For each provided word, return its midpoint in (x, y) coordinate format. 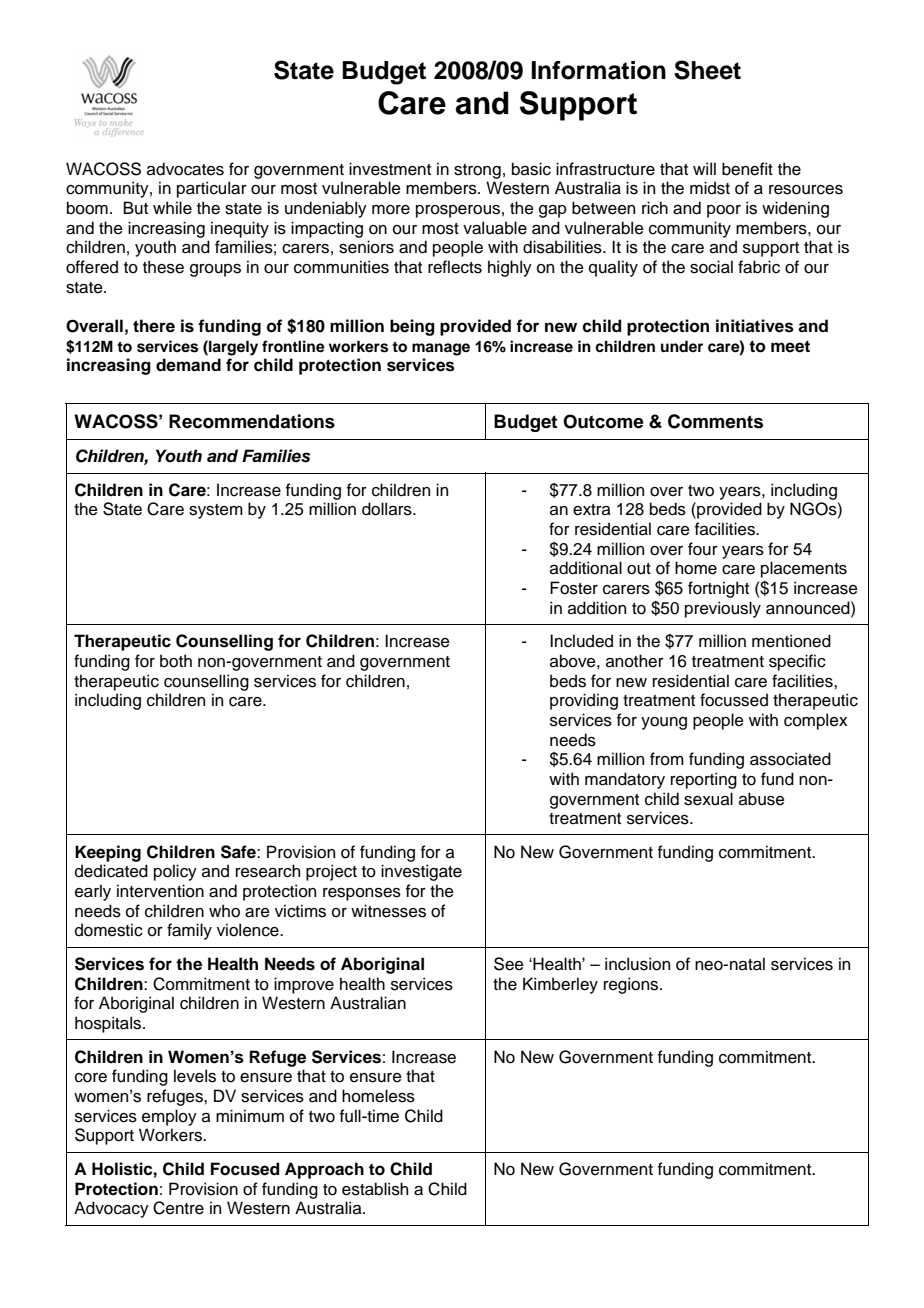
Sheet (707, 70)
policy (175, 872)
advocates (185, 169)
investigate (421, 872)
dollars (388, 509)
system (216, 511)
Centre (178, 1208)
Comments (715, 421)
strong (477, 171)
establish (375, 1189)
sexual (708, 799)
